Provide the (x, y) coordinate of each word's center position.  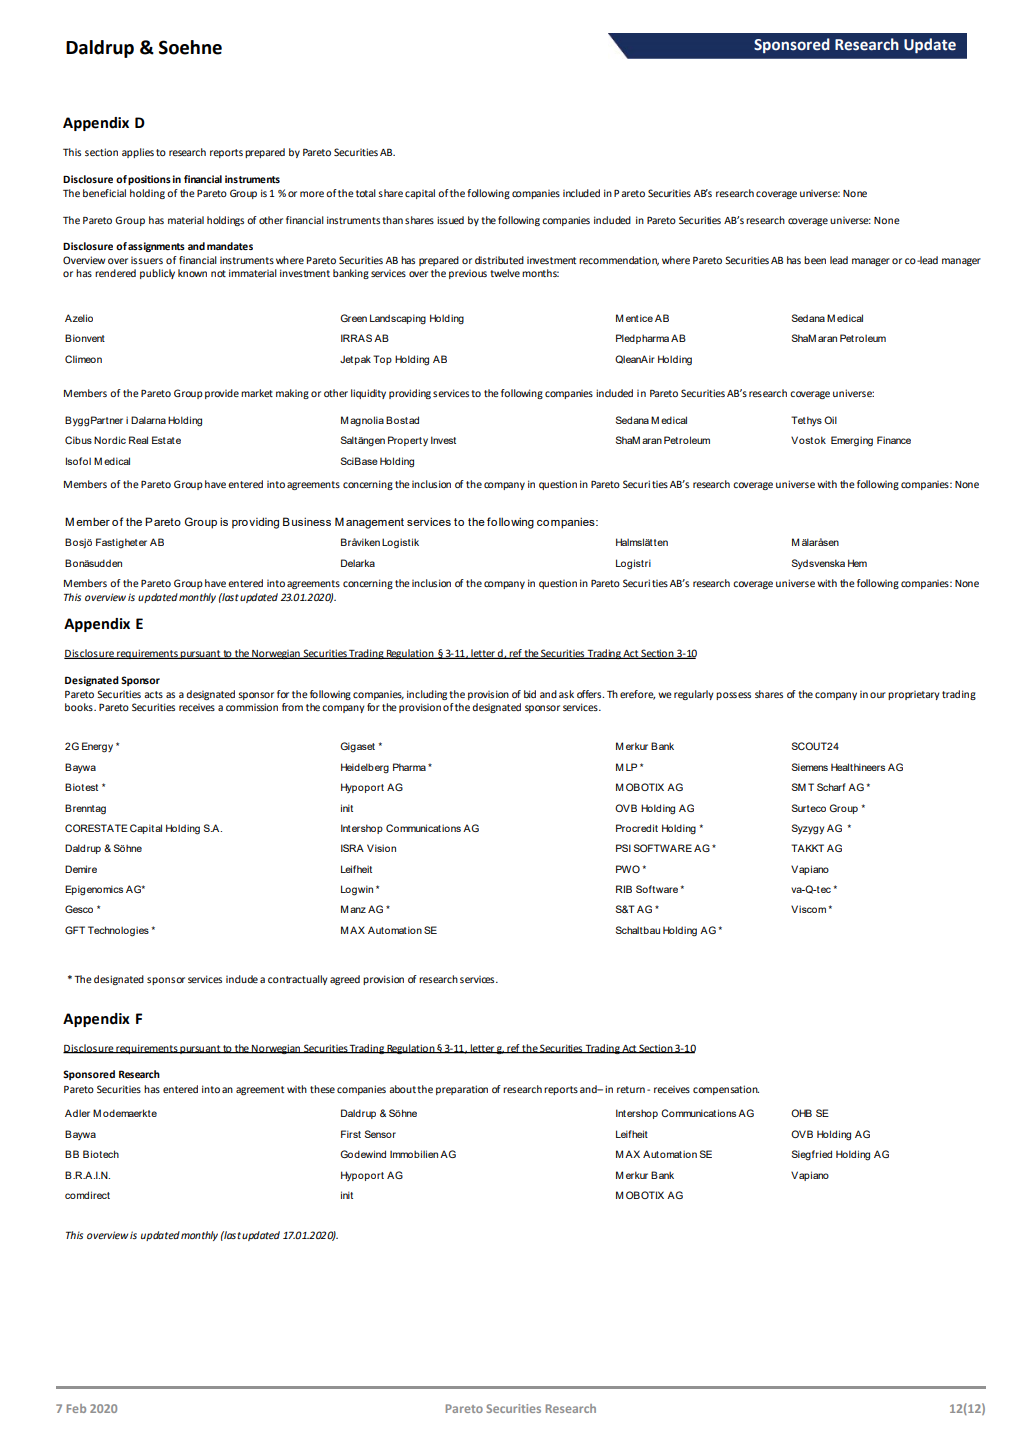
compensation (726, 1090)
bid (530, 694)
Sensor (380, 1134)
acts (153, 694)
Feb (76, 1408)
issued (450, 220)
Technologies (118, 931)
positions (149, 180)
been (815, 260)
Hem (857, 563)
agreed (345, 980)
